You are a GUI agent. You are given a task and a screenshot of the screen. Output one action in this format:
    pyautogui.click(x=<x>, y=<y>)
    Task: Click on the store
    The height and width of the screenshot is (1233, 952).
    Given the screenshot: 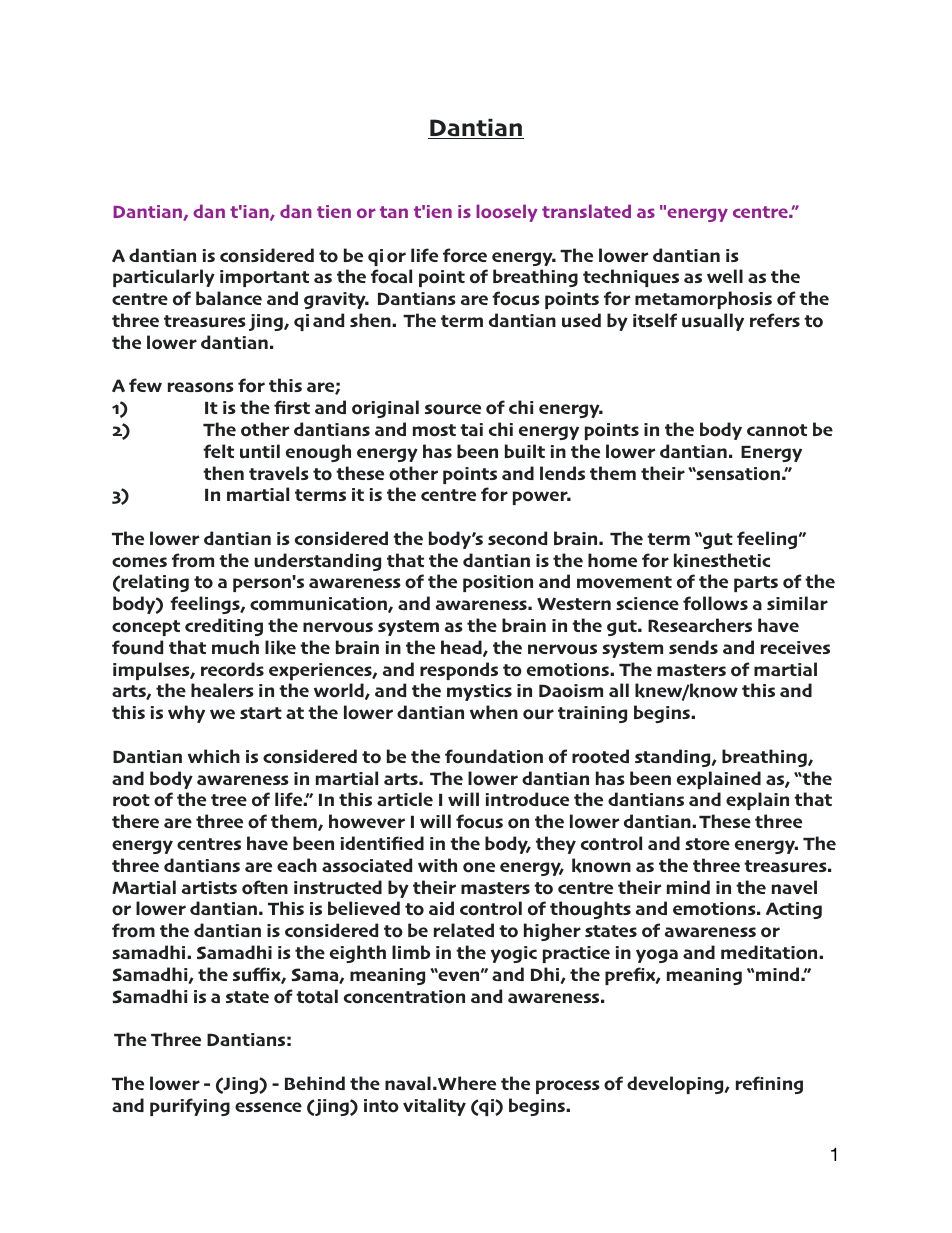 What is the action you would take?
    pyautogui.click(x=707, y=844)
